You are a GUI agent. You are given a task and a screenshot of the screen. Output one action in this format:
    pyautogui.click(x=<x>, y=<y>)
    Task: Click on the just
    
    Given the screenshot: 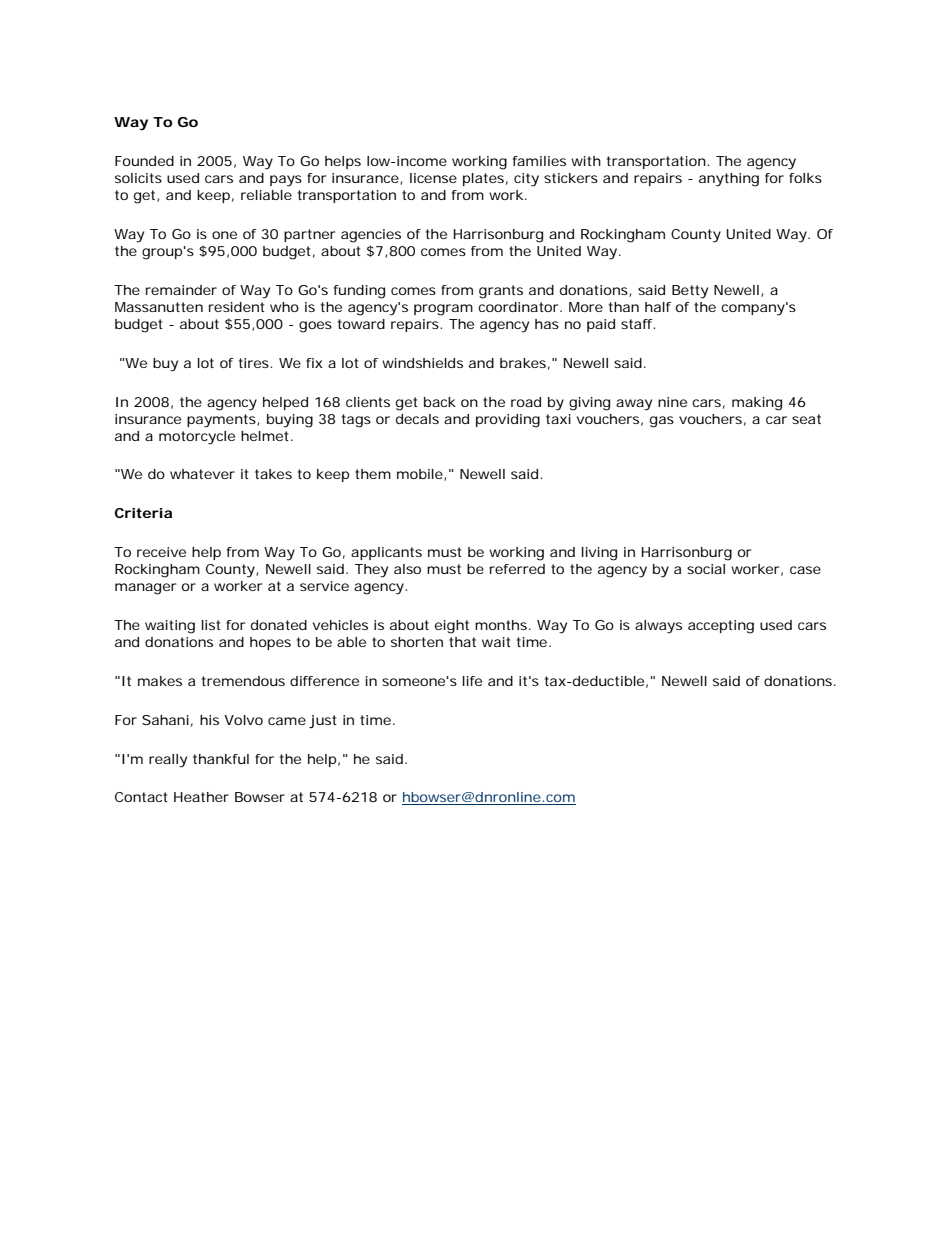 What is the action you would take?
    pyautogui.click(x=323, y=722)
